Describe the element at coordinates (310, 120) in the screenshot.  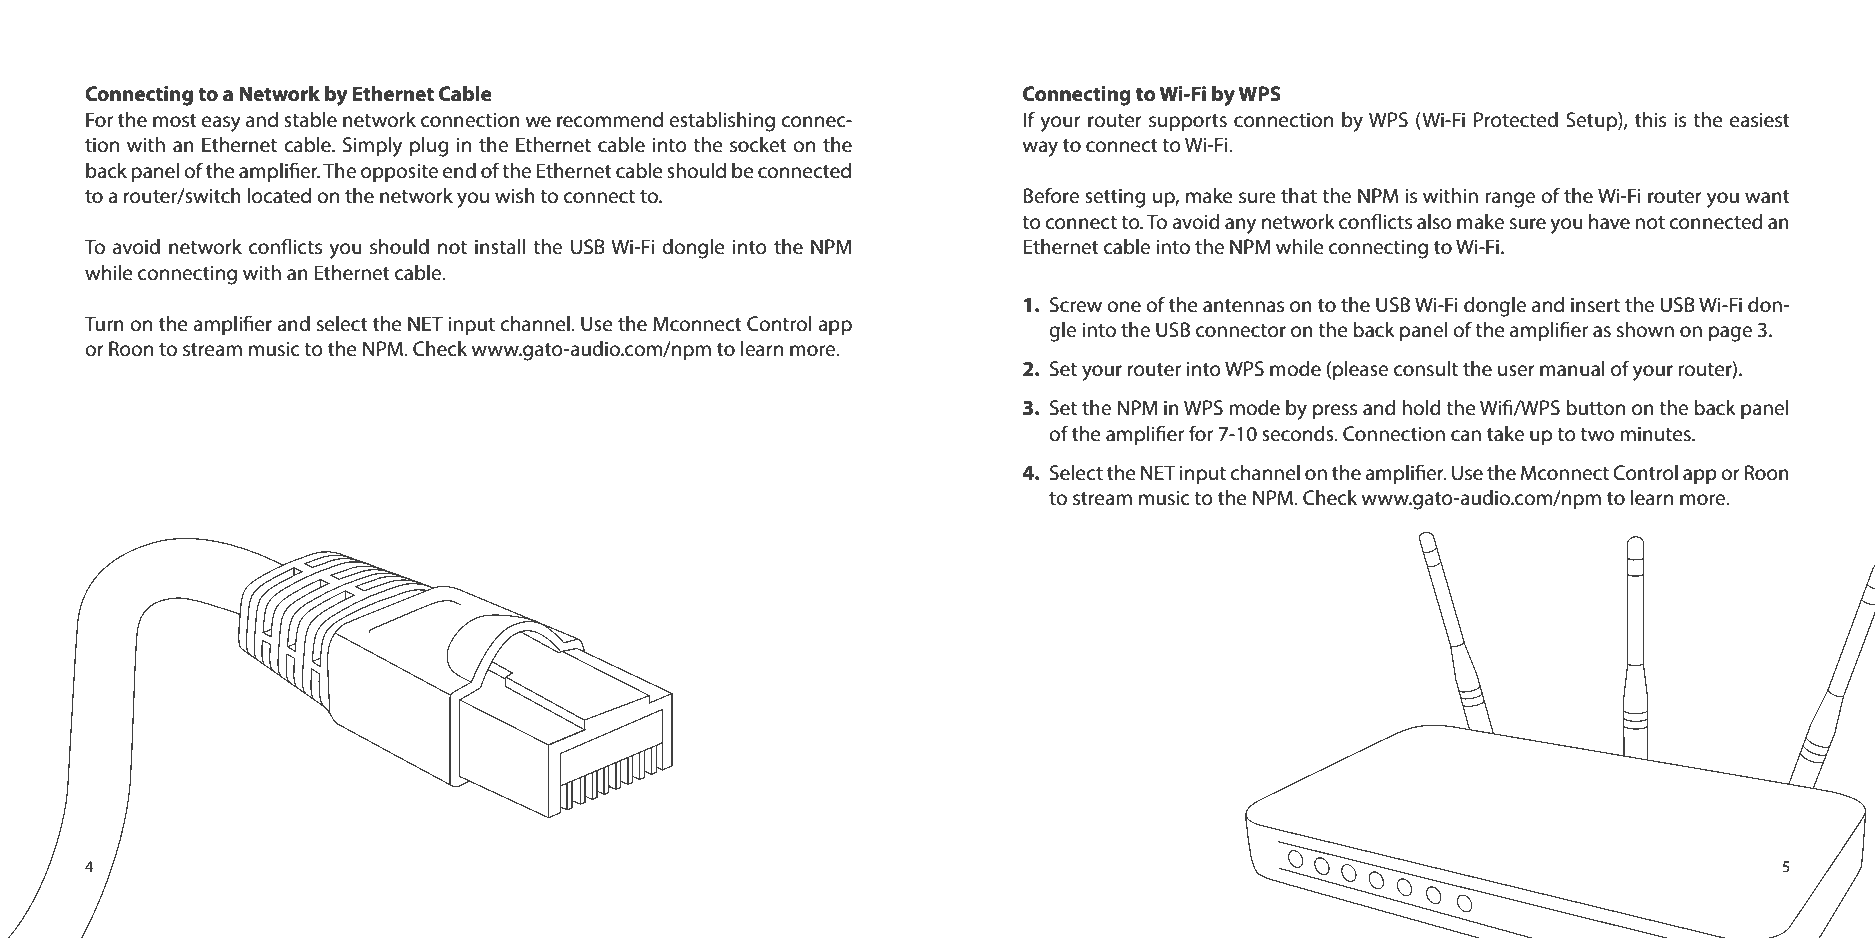
I see `stable` at that location.
